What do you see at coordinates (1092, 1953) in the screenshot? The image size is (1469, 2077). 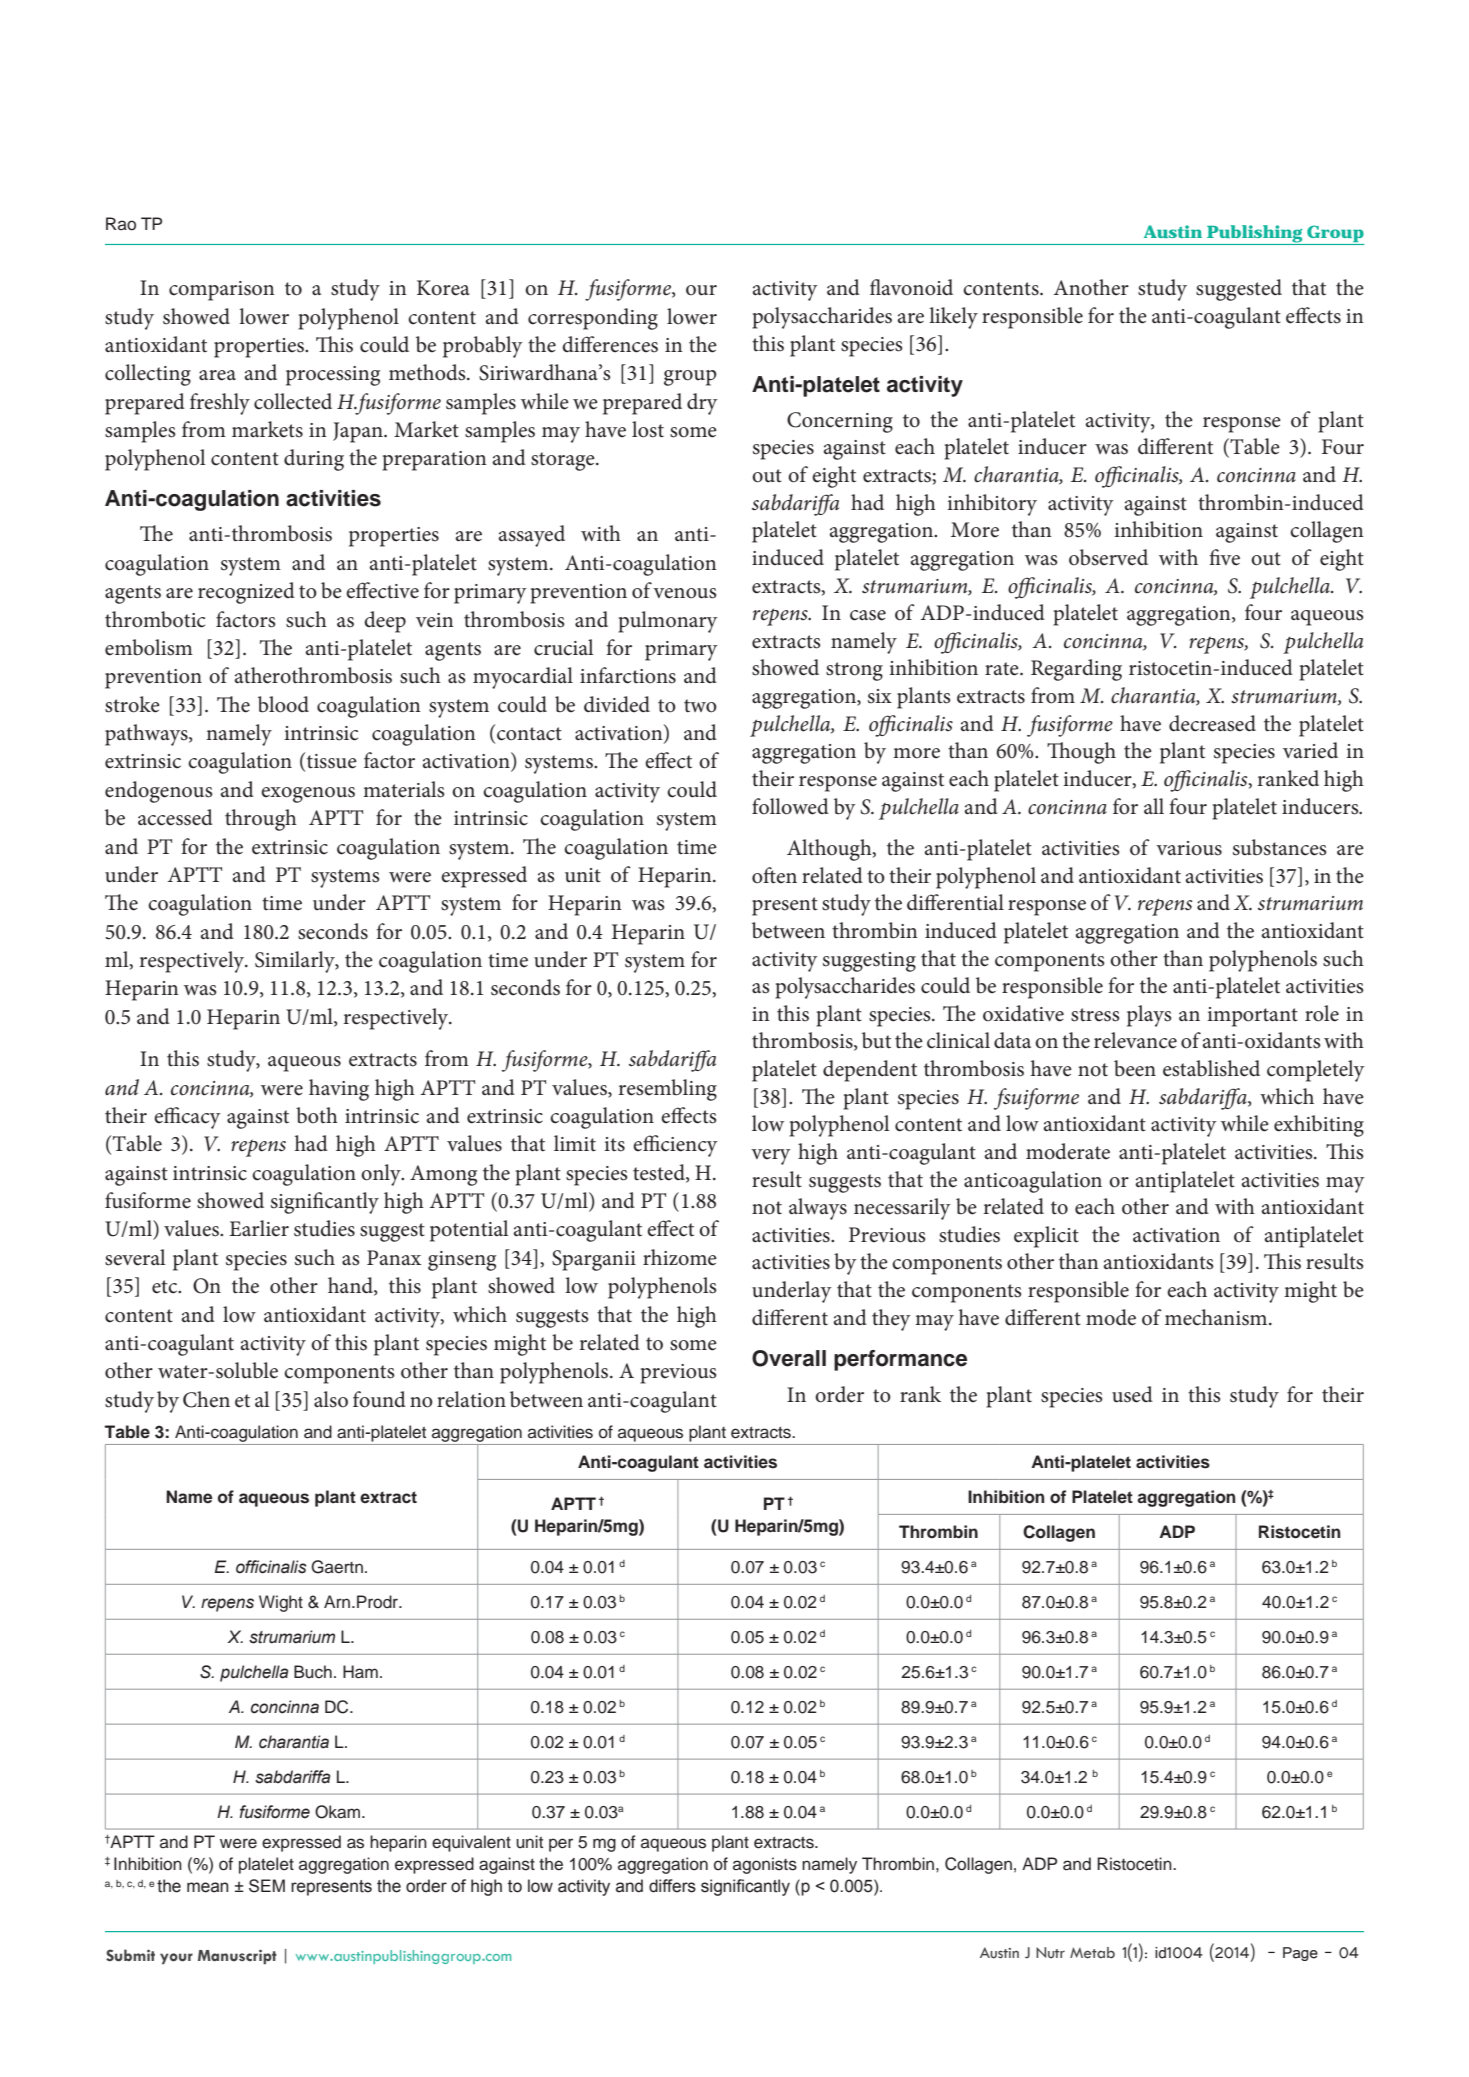 I see `Metab` at bounding box center [1092, 1953].
